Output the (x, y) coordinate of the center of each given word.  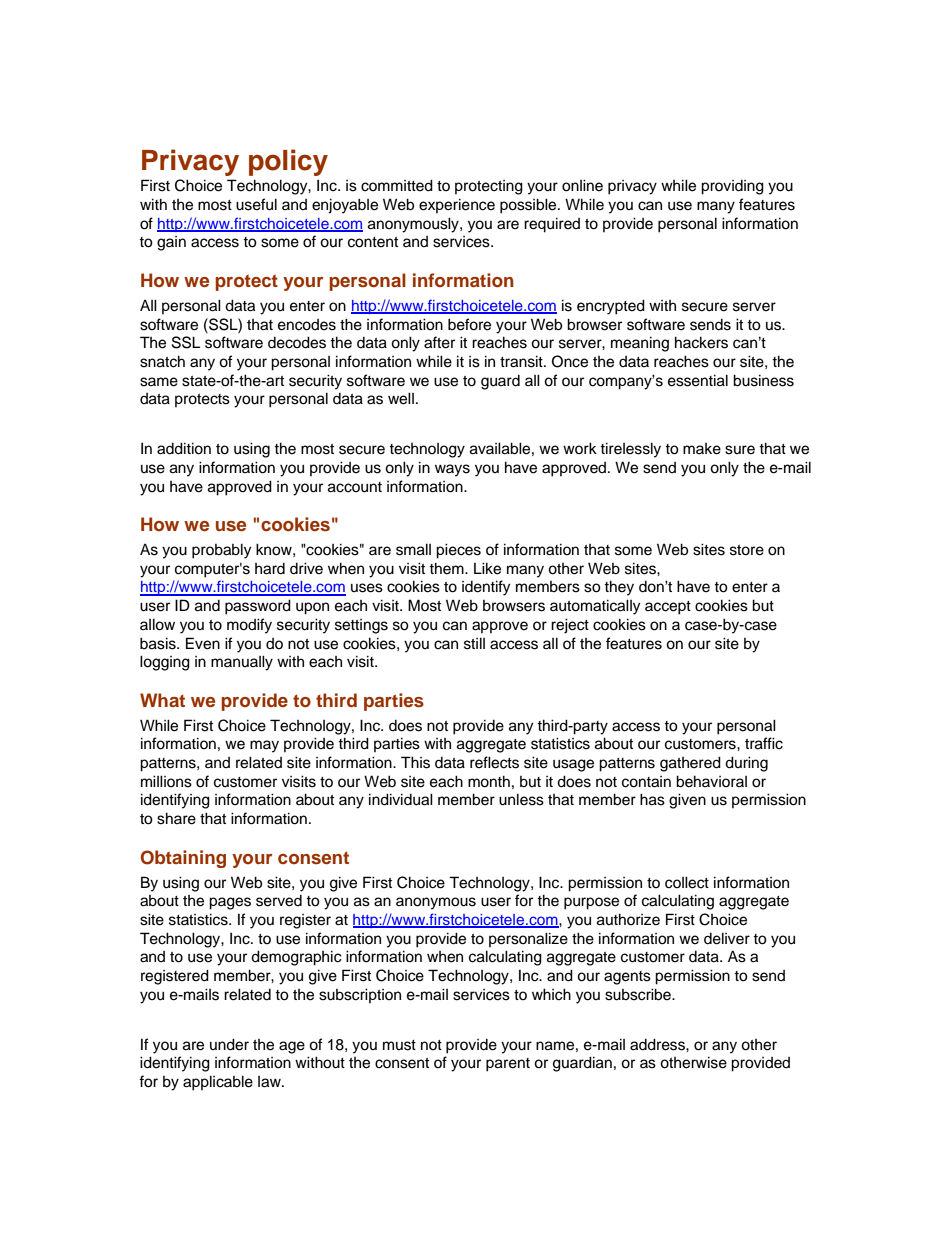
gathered (690, 764)
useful (256, 204)
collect (687, 882)
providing (732, 187)
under (229, 1044)
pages (230, 903)
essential (698, 380)
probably (221, 551)
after (439, 342)
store (747, 550)
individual (401, 799)
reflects (494, 762)
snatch (162, 361)
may (264, 746)
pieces (458, 551)
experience (457, 205)
